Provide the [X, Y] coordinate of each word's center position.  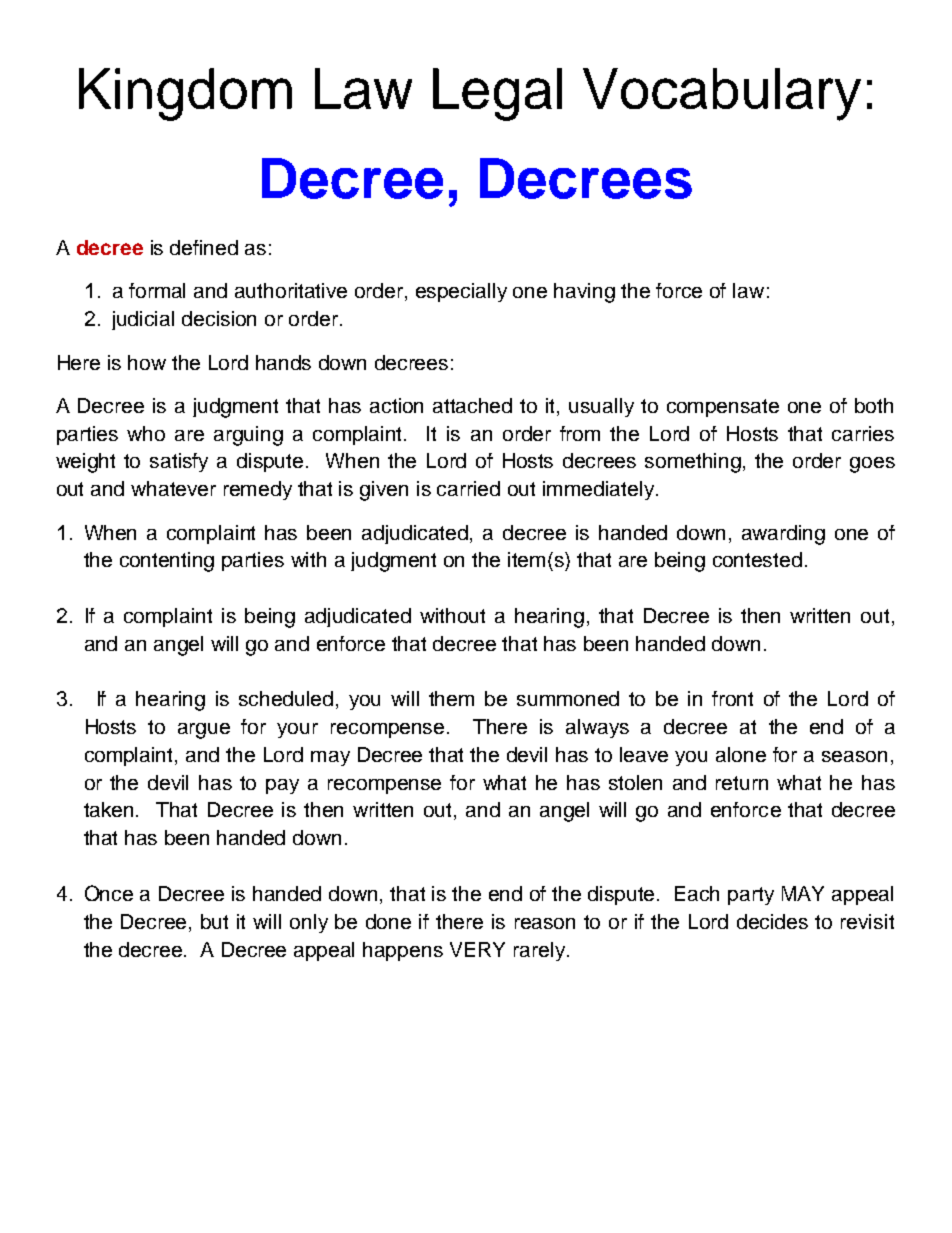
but [214, 921]
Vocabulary [722, 94]
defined [204, 247]
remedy [258, 490]
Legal [497, 94]
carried [468, 488]
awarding [783, 535]
